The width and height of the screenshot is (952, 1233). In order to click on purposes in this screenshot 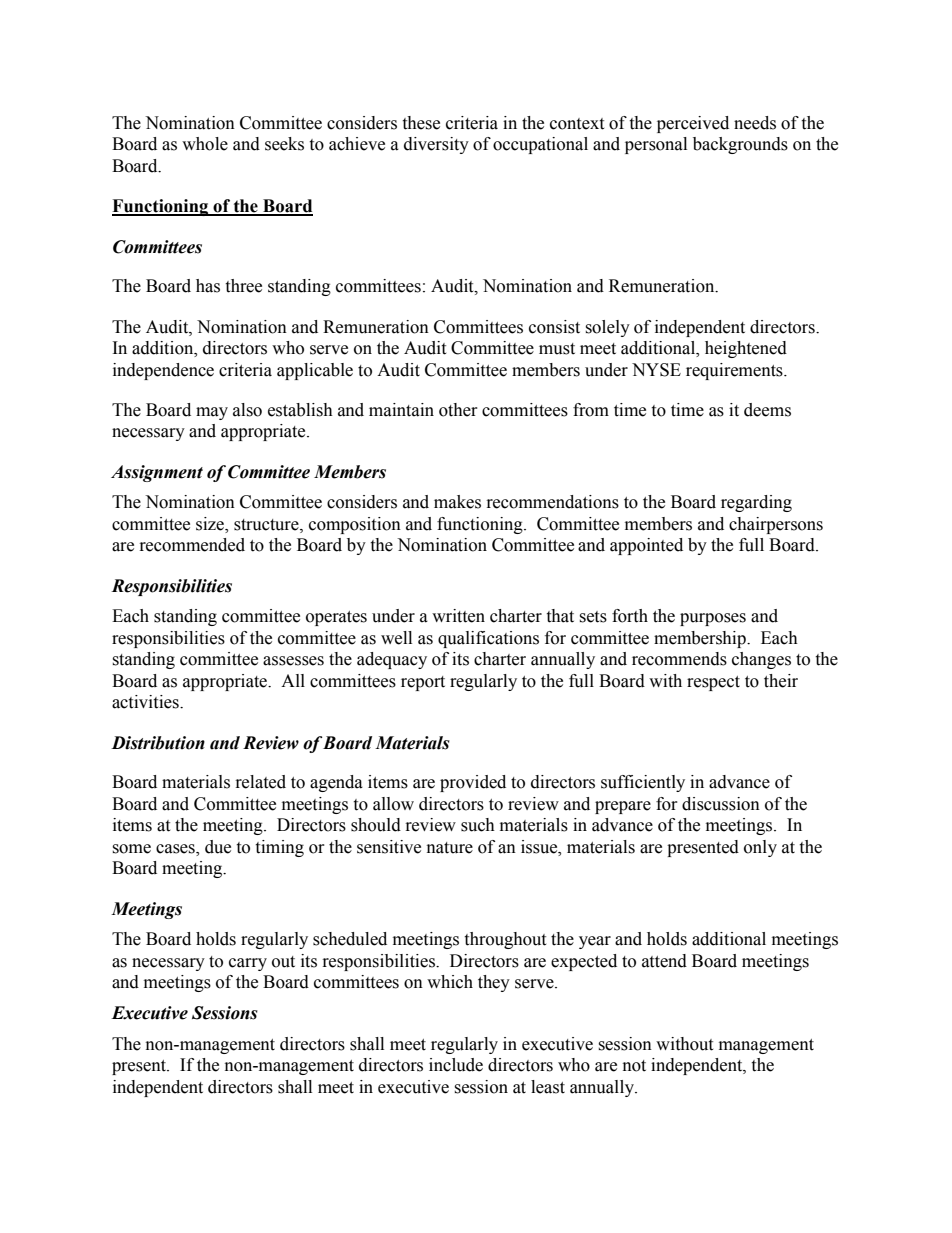, I will do `click(713, 619)`.
